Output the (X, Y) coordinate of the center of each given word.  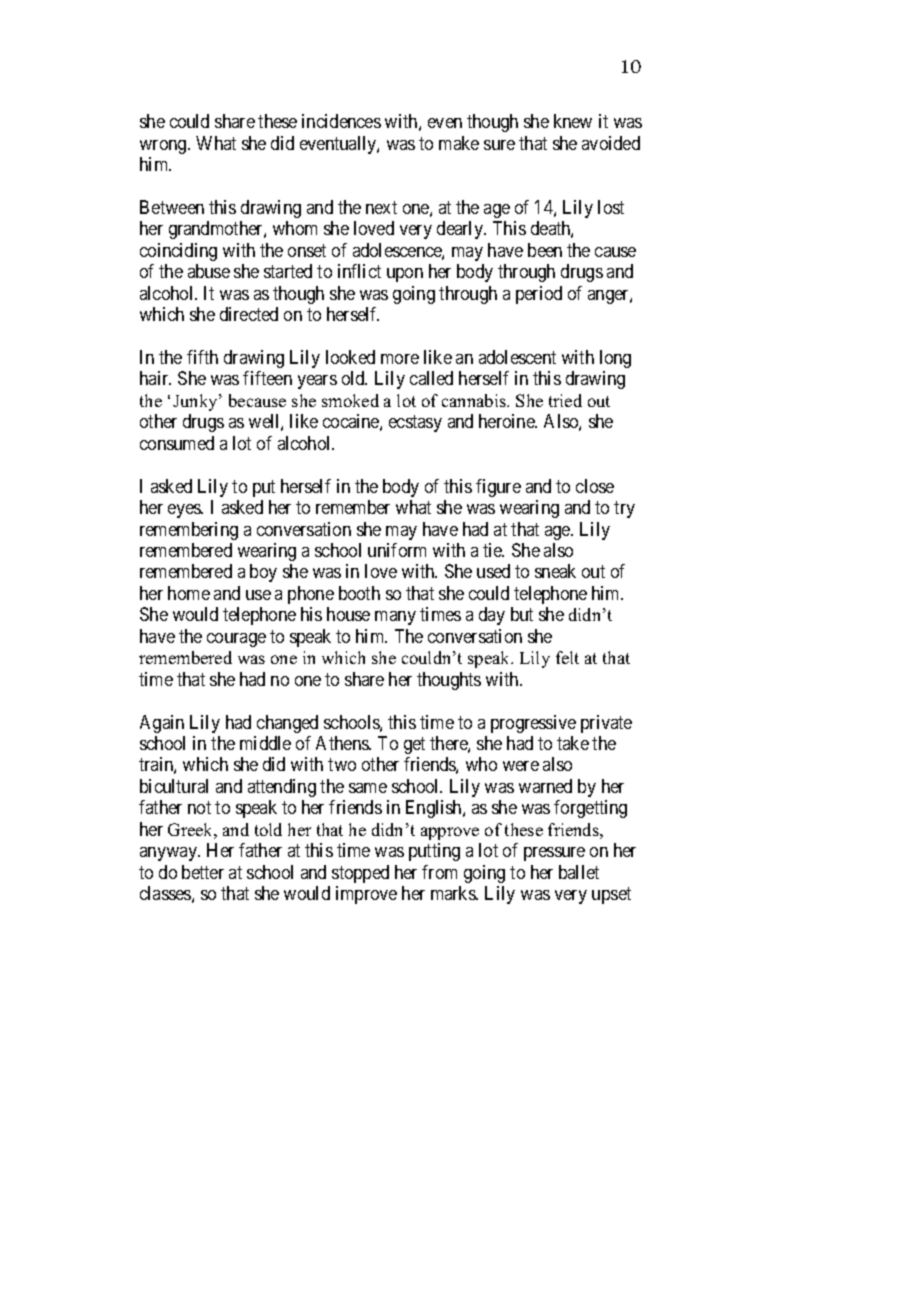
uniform (397, 550)
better (203, 872)
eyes (185, 511)
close (595, 486)
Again (162, 724)
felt (567, 657)
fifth (202, 357)
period (539, 295)
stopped (360, 874)
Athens (343, 743)
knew (573, 121)
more (400, 359)
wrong (164, 147)
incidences (341, 121)
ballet (579, 872)
